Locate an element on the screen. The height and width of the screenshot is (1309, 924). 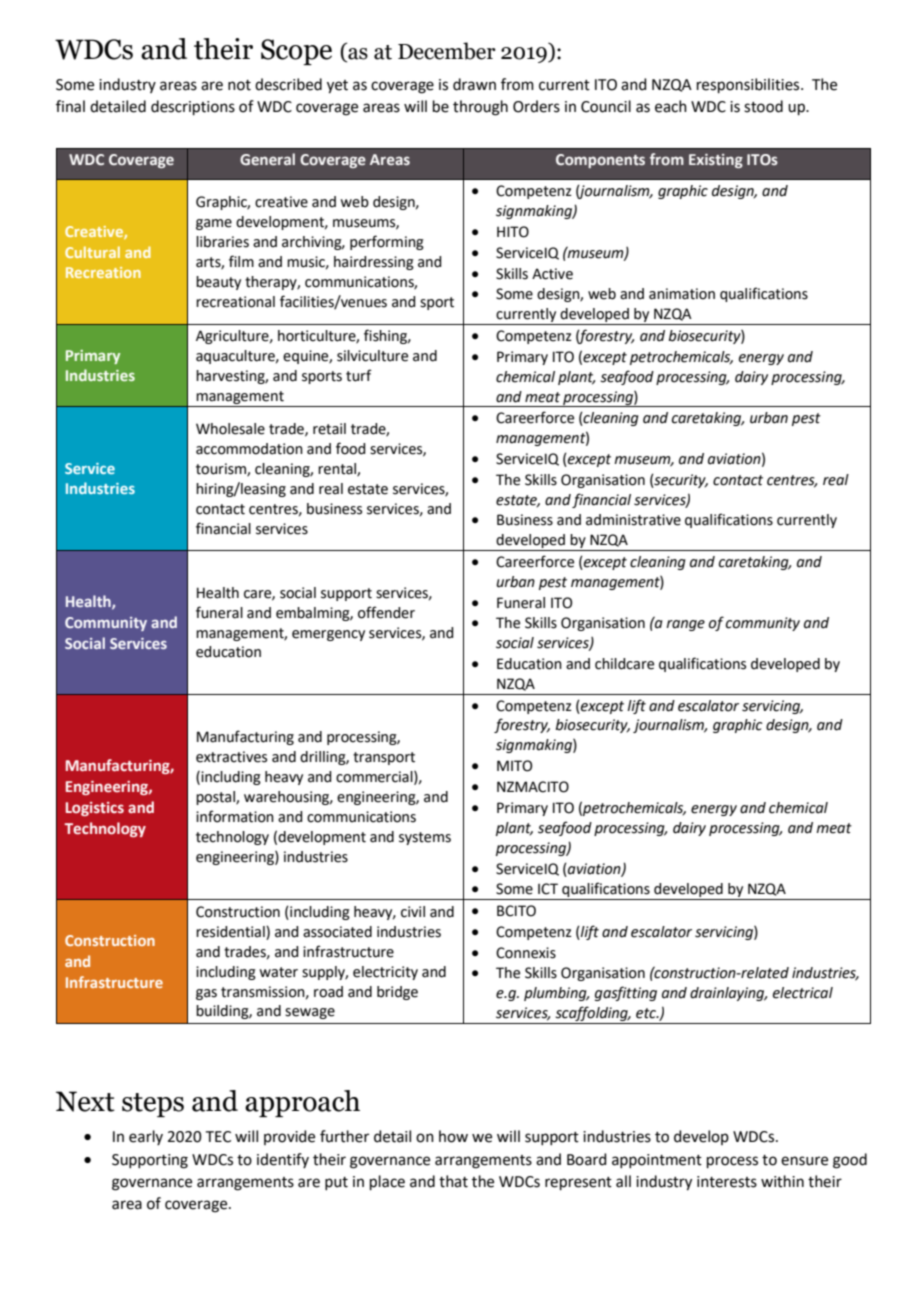
drawn is located at coordinates (474, 84).
